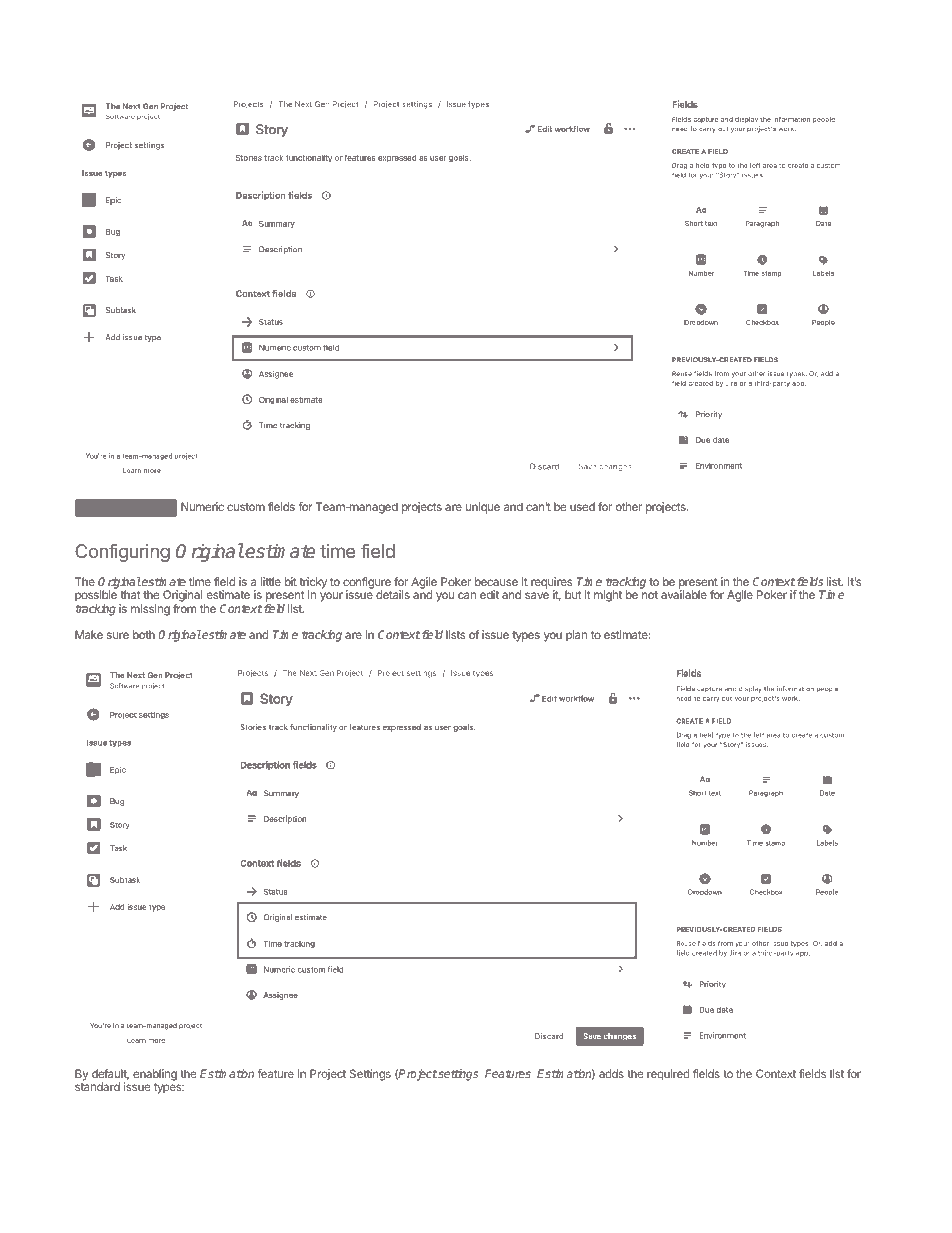 The image size is (952, 1233). What do you see at coordinates (97, 1086) in the image?
I see `standard` at bounding box center [97, 1086].
